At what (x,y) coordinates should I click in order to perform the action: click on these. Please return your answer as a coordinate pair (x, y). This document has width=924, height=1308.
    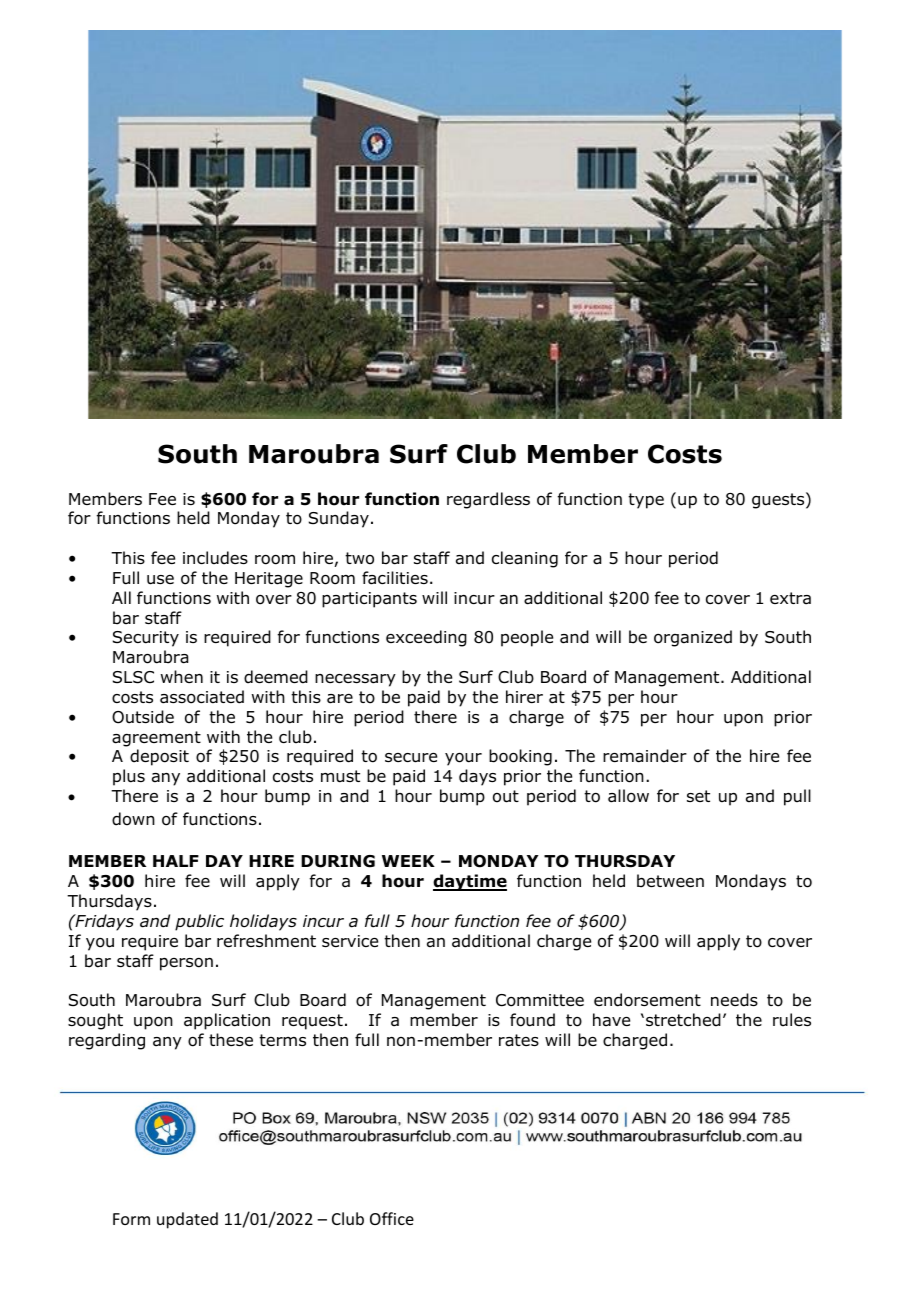
    Looking at the image, I should click on (231, 1039).
